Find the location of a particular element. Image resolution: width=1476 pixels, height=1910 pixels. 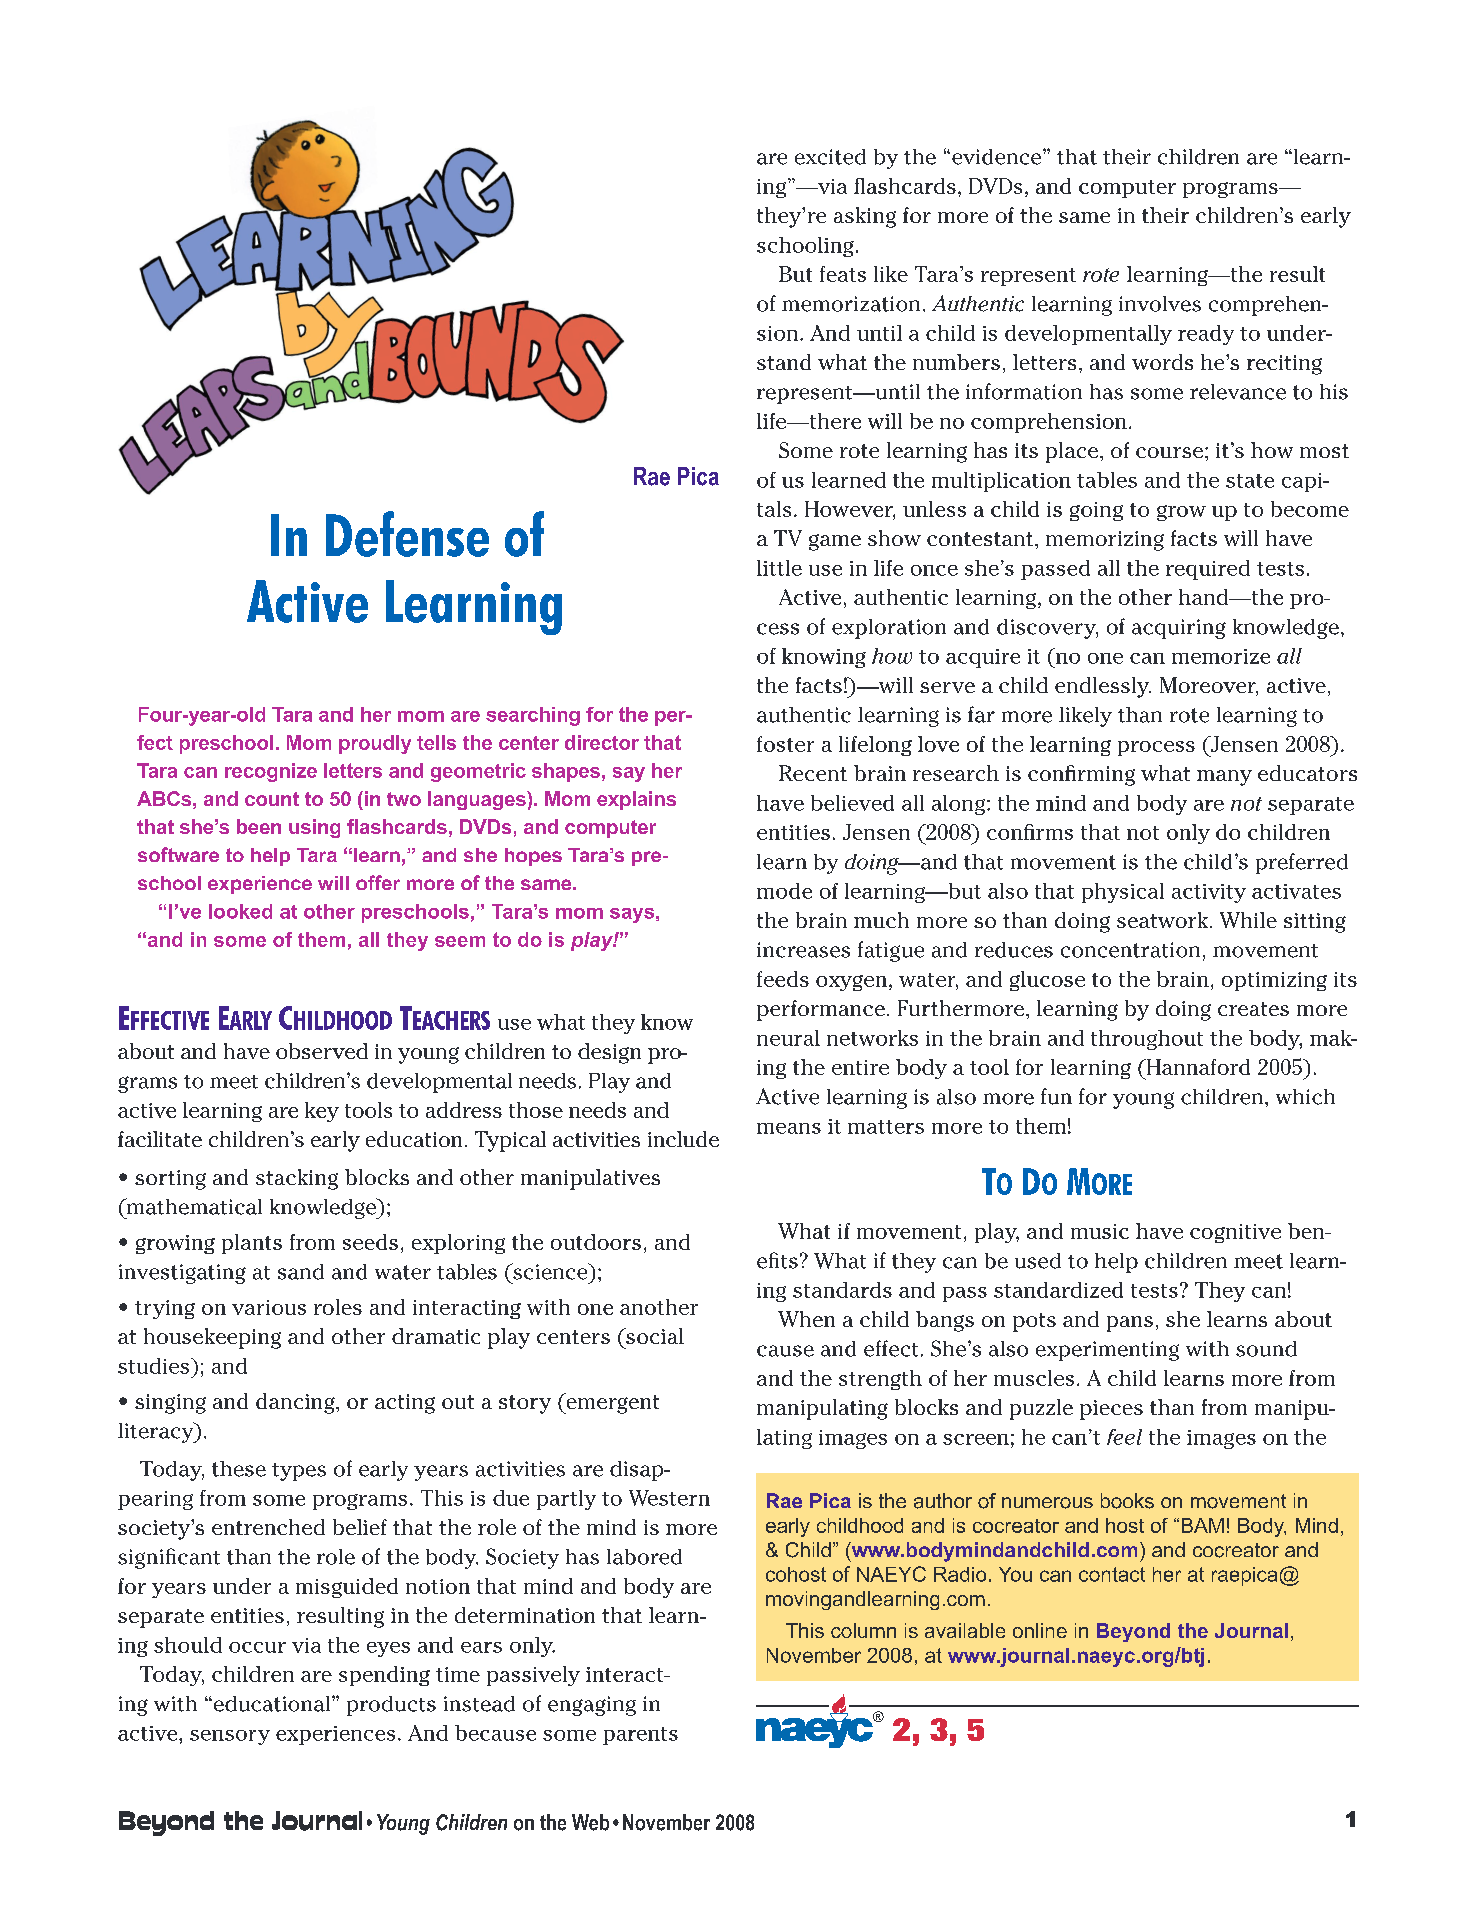

feeds is located at coordinates (783, 979).
